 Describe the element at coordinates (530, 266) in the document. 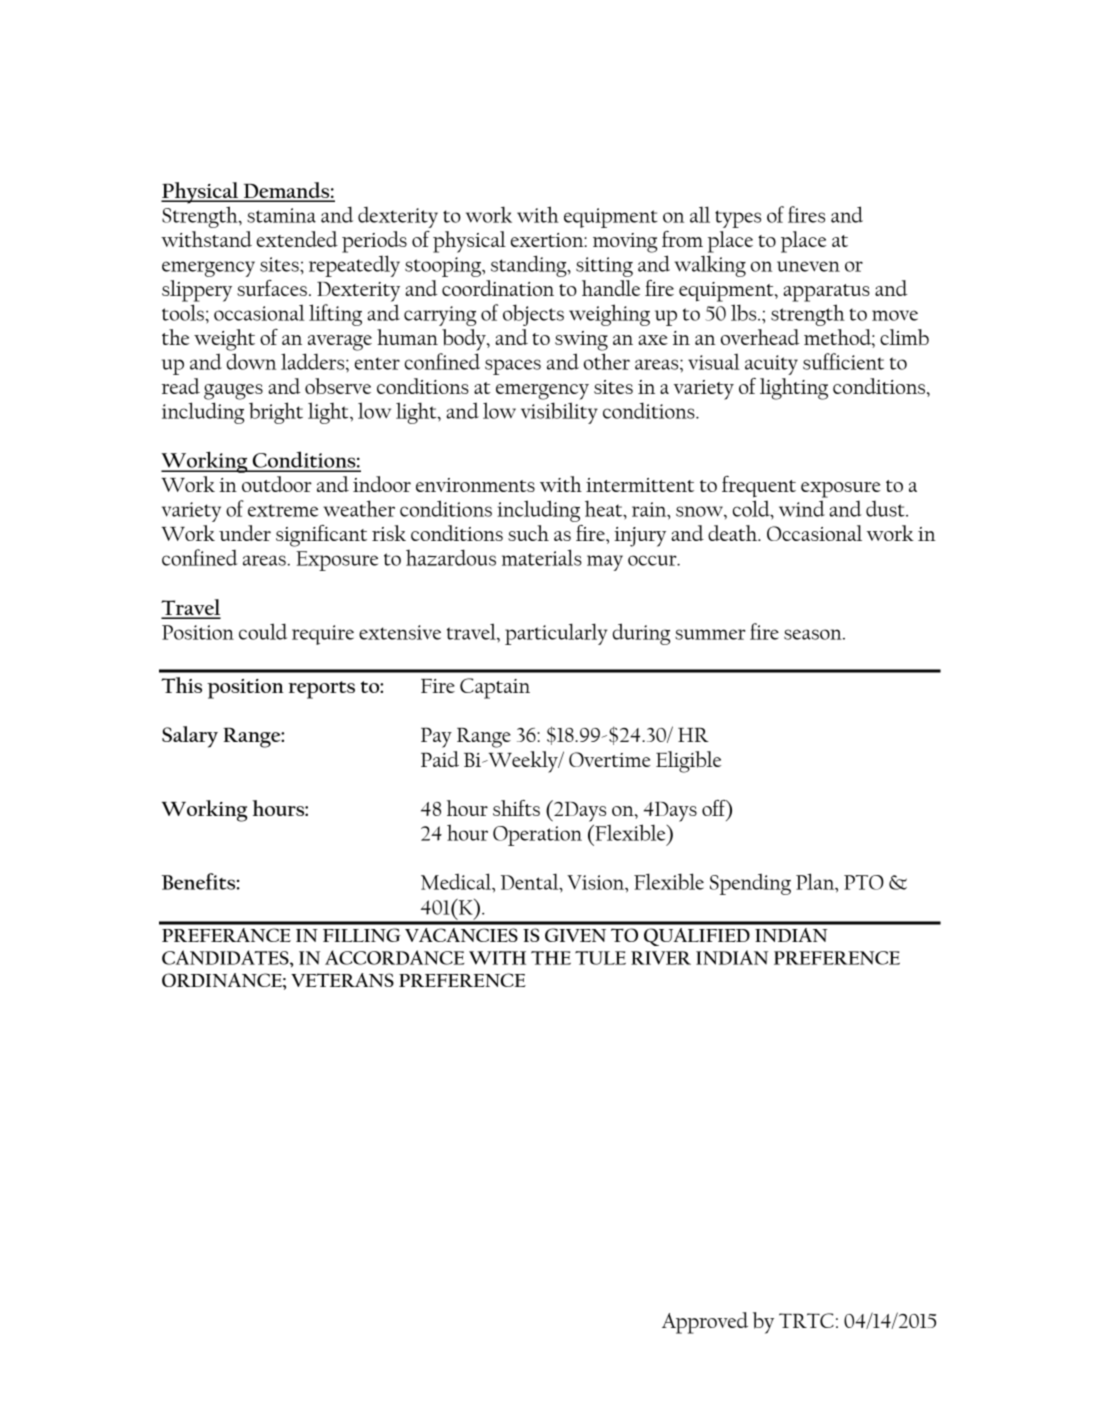

I see `standing` at that location.
